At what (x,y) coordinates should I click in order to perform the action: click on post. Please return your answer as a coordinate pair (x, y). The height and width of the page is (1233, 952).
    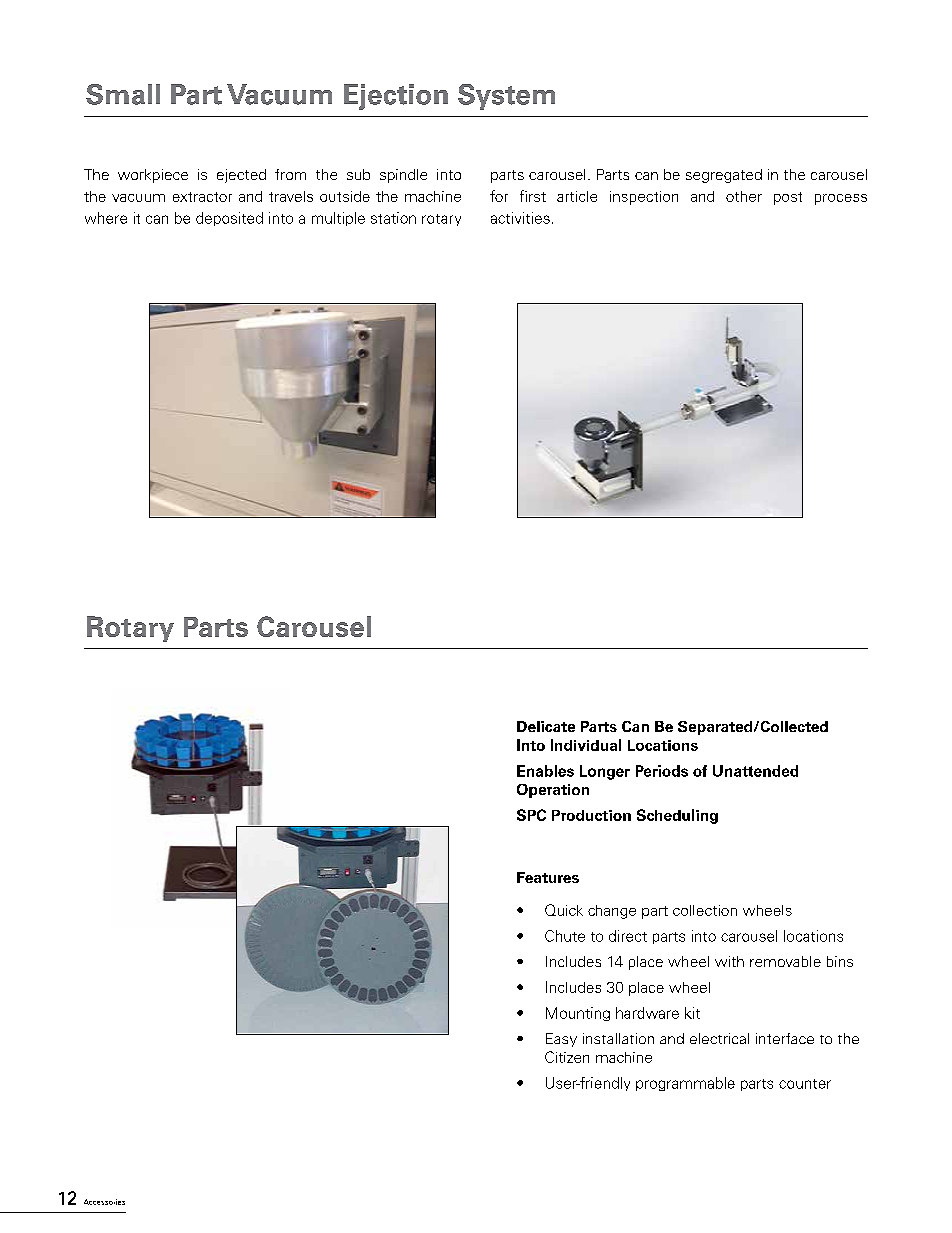
    Looking at the image, I should click on (788, 198).
